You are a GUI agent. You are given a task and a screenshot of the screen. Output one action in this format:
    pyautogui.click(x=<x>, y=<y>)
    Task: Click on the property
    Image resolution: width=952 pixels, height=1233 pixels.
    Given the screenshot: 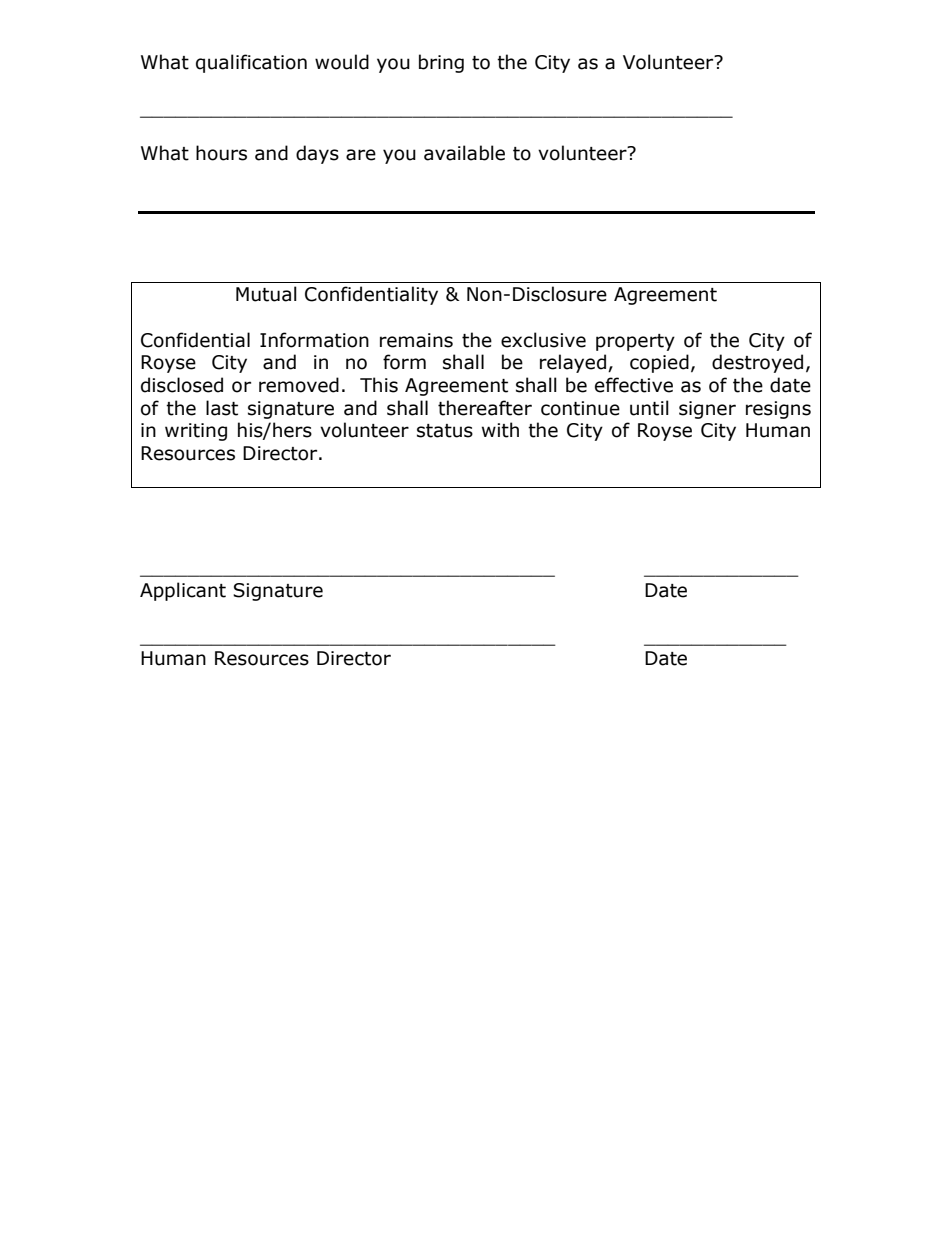 What is the action you would take?
    pyautogui.click(x=635, y=342)
